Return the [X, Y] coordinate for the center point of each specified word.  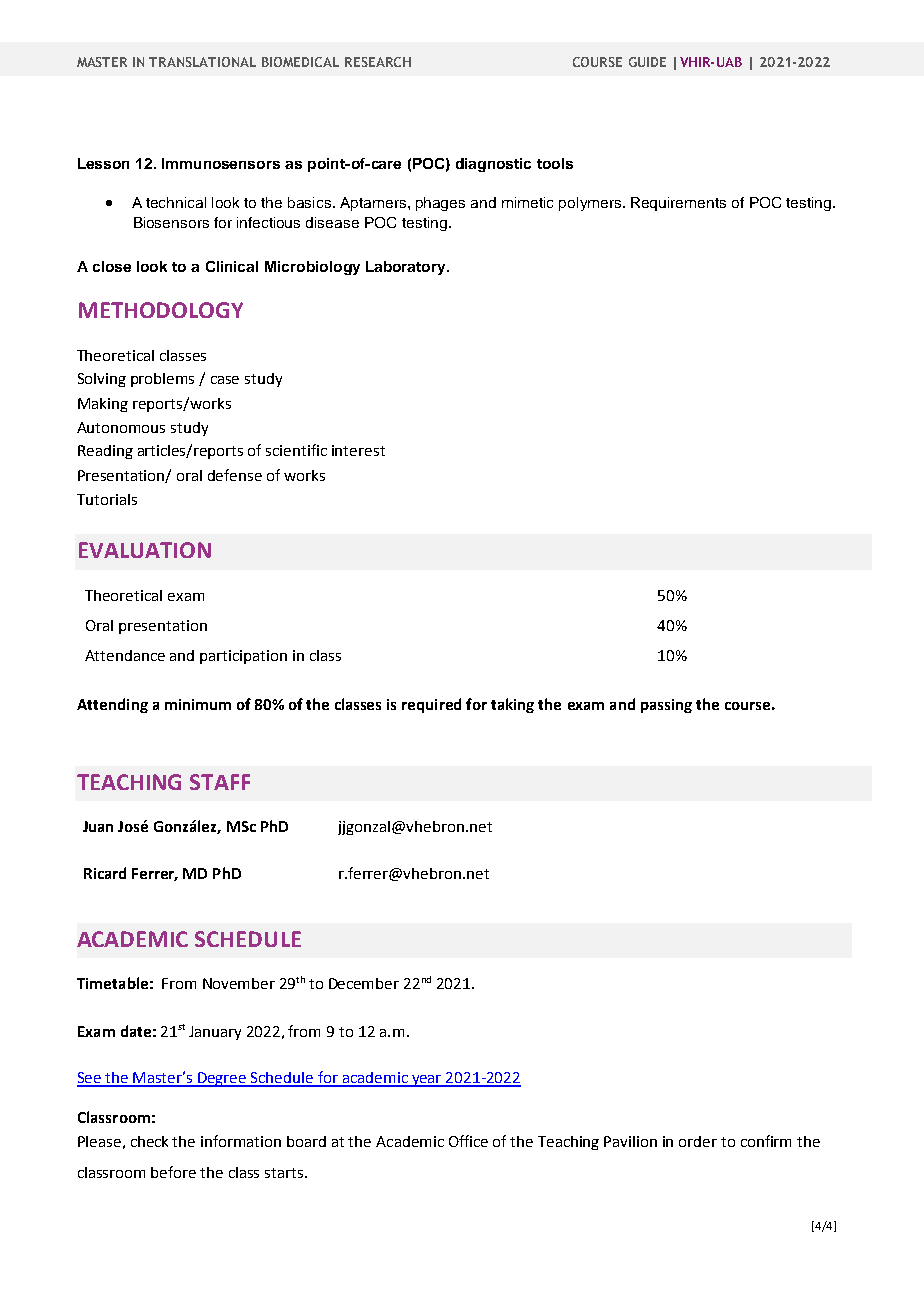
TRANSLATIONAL [202, 62]
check [149, 1141]
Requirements [678, 204]
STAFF [220, 782]
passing [666, 706]
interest [358, 450]
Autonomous [121, 427]
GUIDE [647, 62]
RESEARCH [378, 62]
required [431, 705]
